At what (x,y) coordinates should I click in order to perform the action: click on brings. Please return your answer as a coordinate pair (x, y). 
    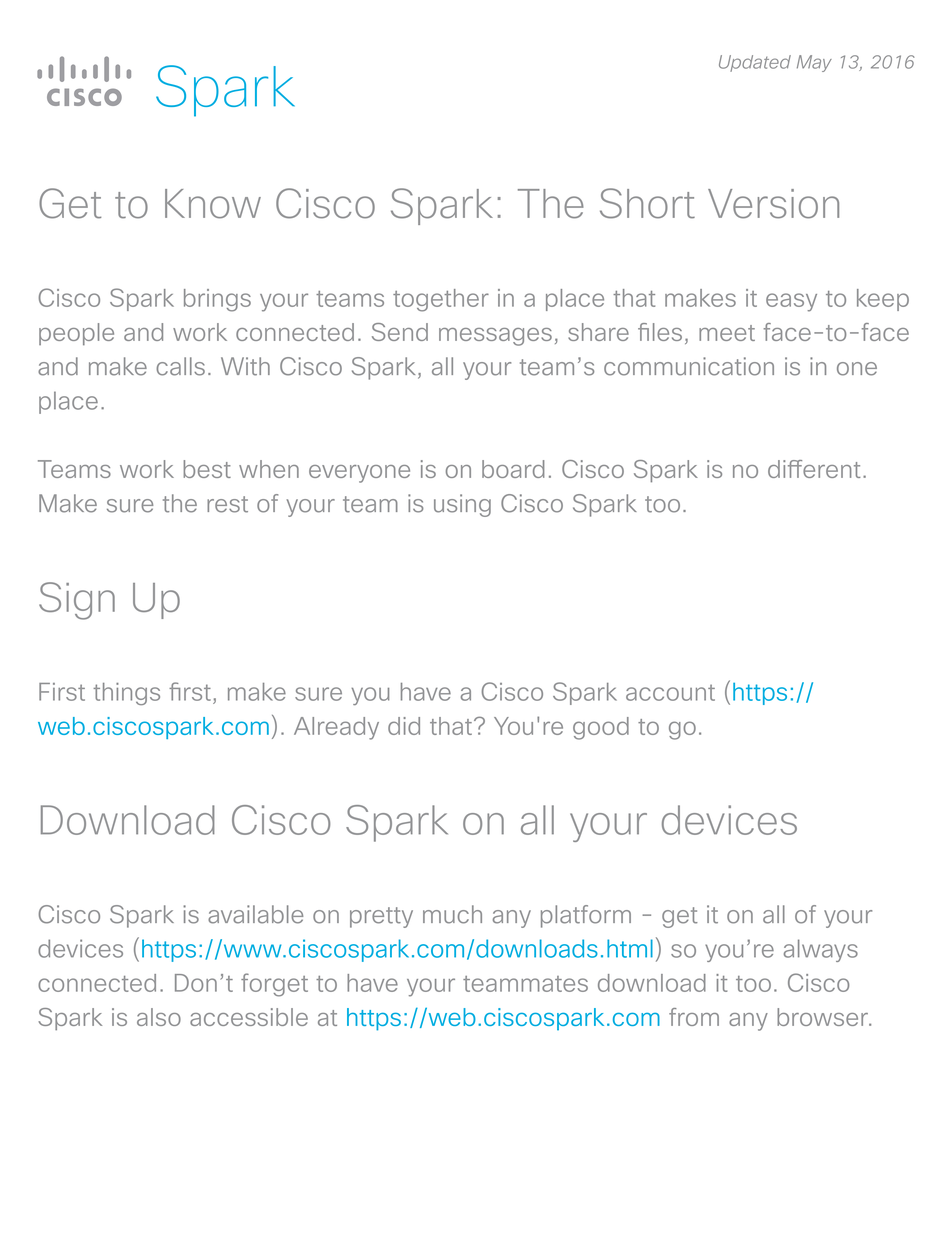
    Looking at the image, I should click on (217, 300).
